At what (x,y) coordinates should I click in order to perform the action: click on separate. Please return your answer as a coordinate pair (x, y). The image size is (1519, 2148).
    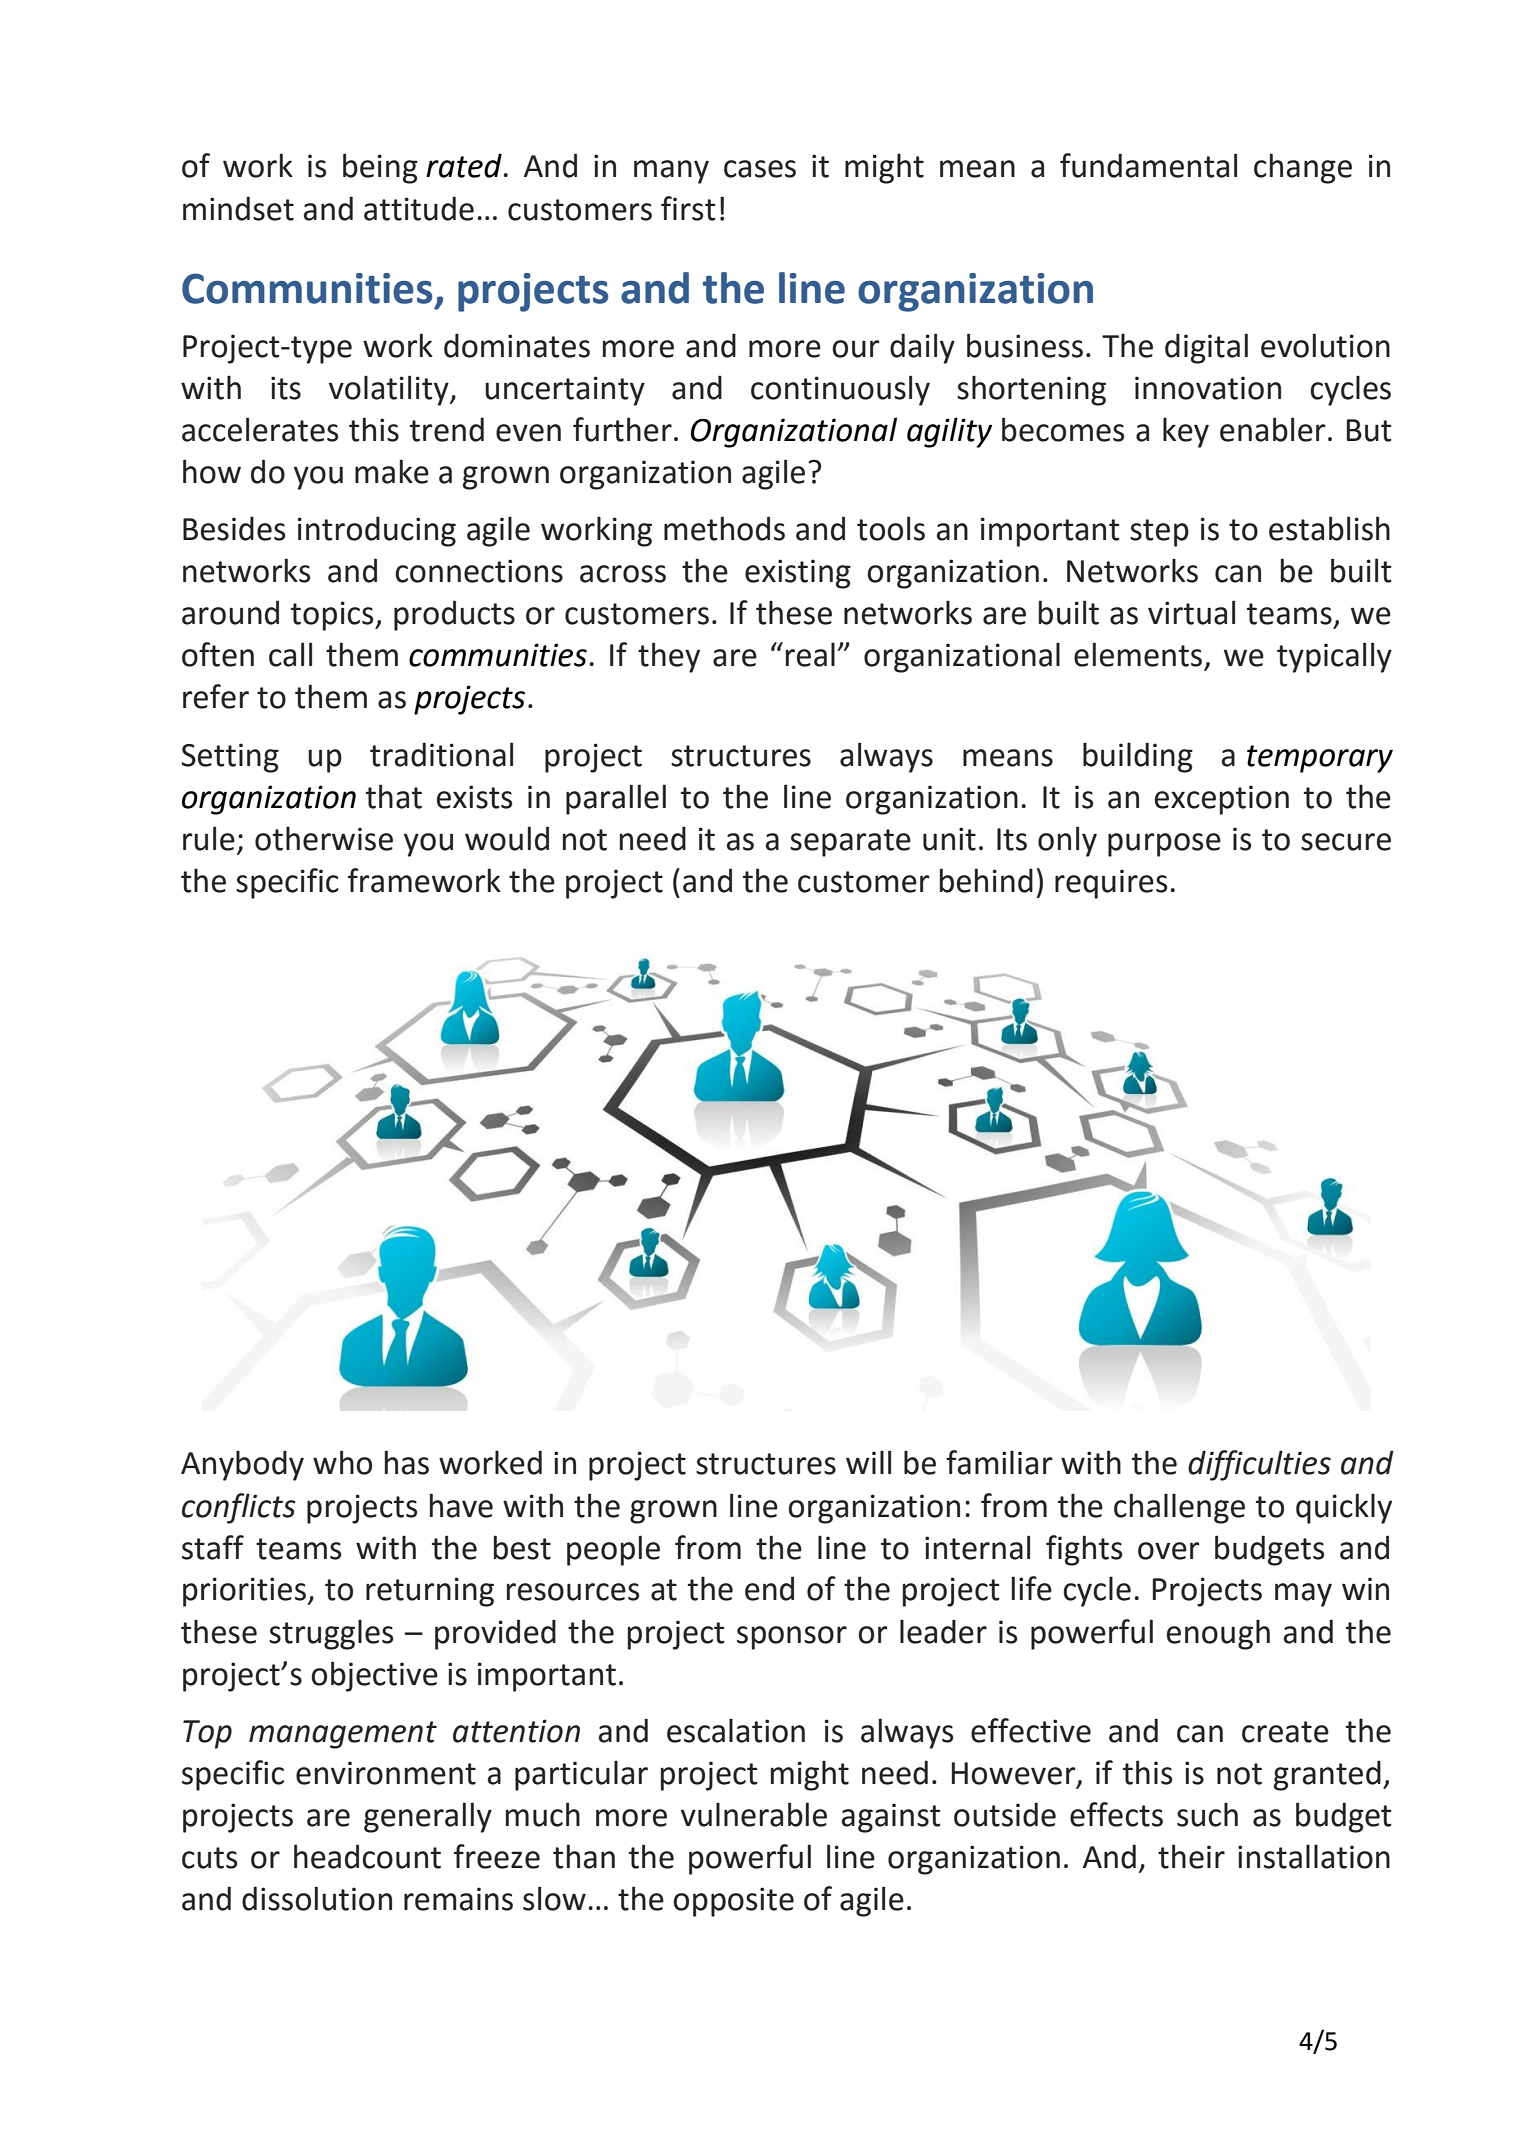
    Looking at the image, I should click on (850, 843).
